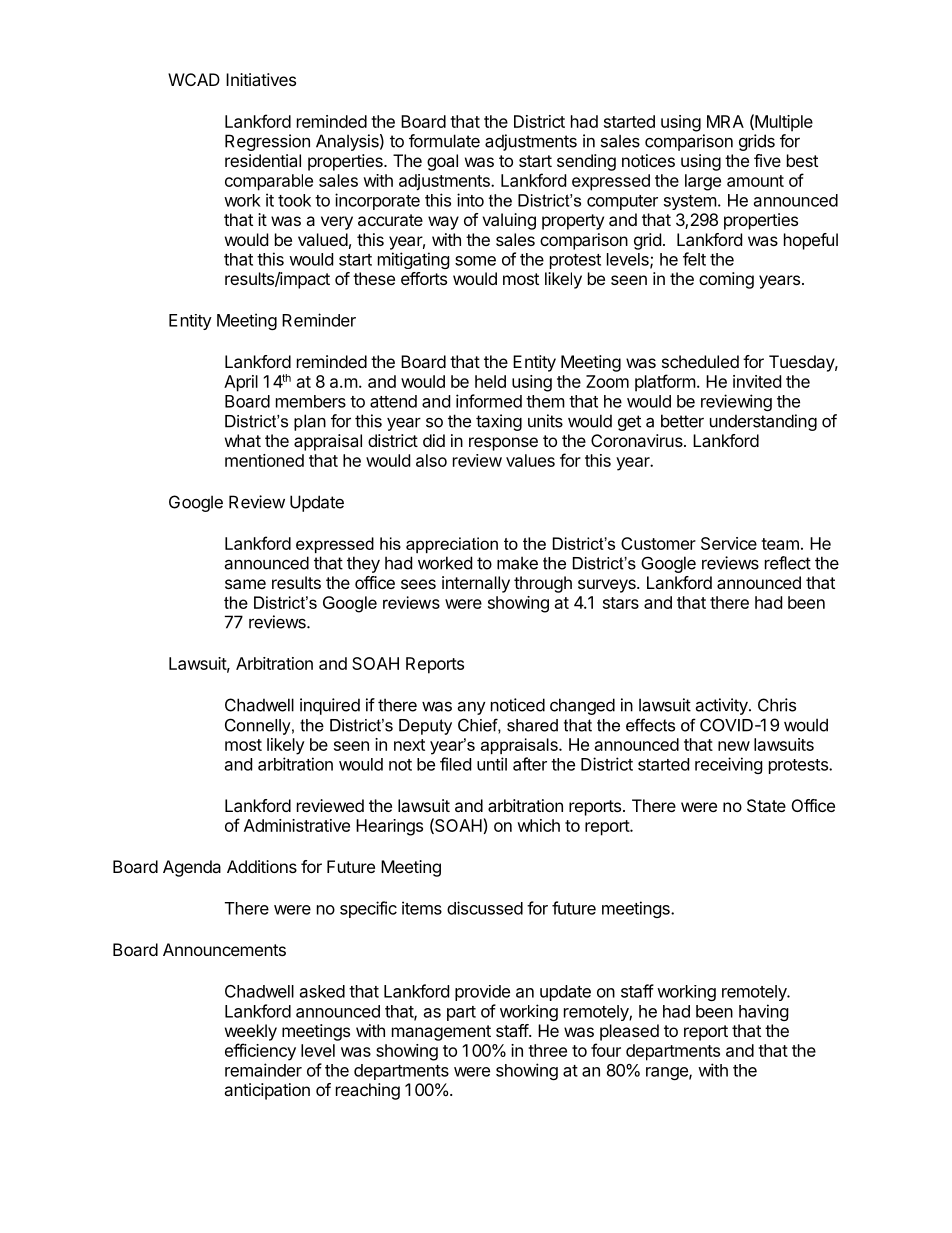 Image resolution: width=952 pixels, height=1233 pixels. What do you see at coordinates (764, 1012) in the image?
I see `having` at bounding box center [764, 1012].
